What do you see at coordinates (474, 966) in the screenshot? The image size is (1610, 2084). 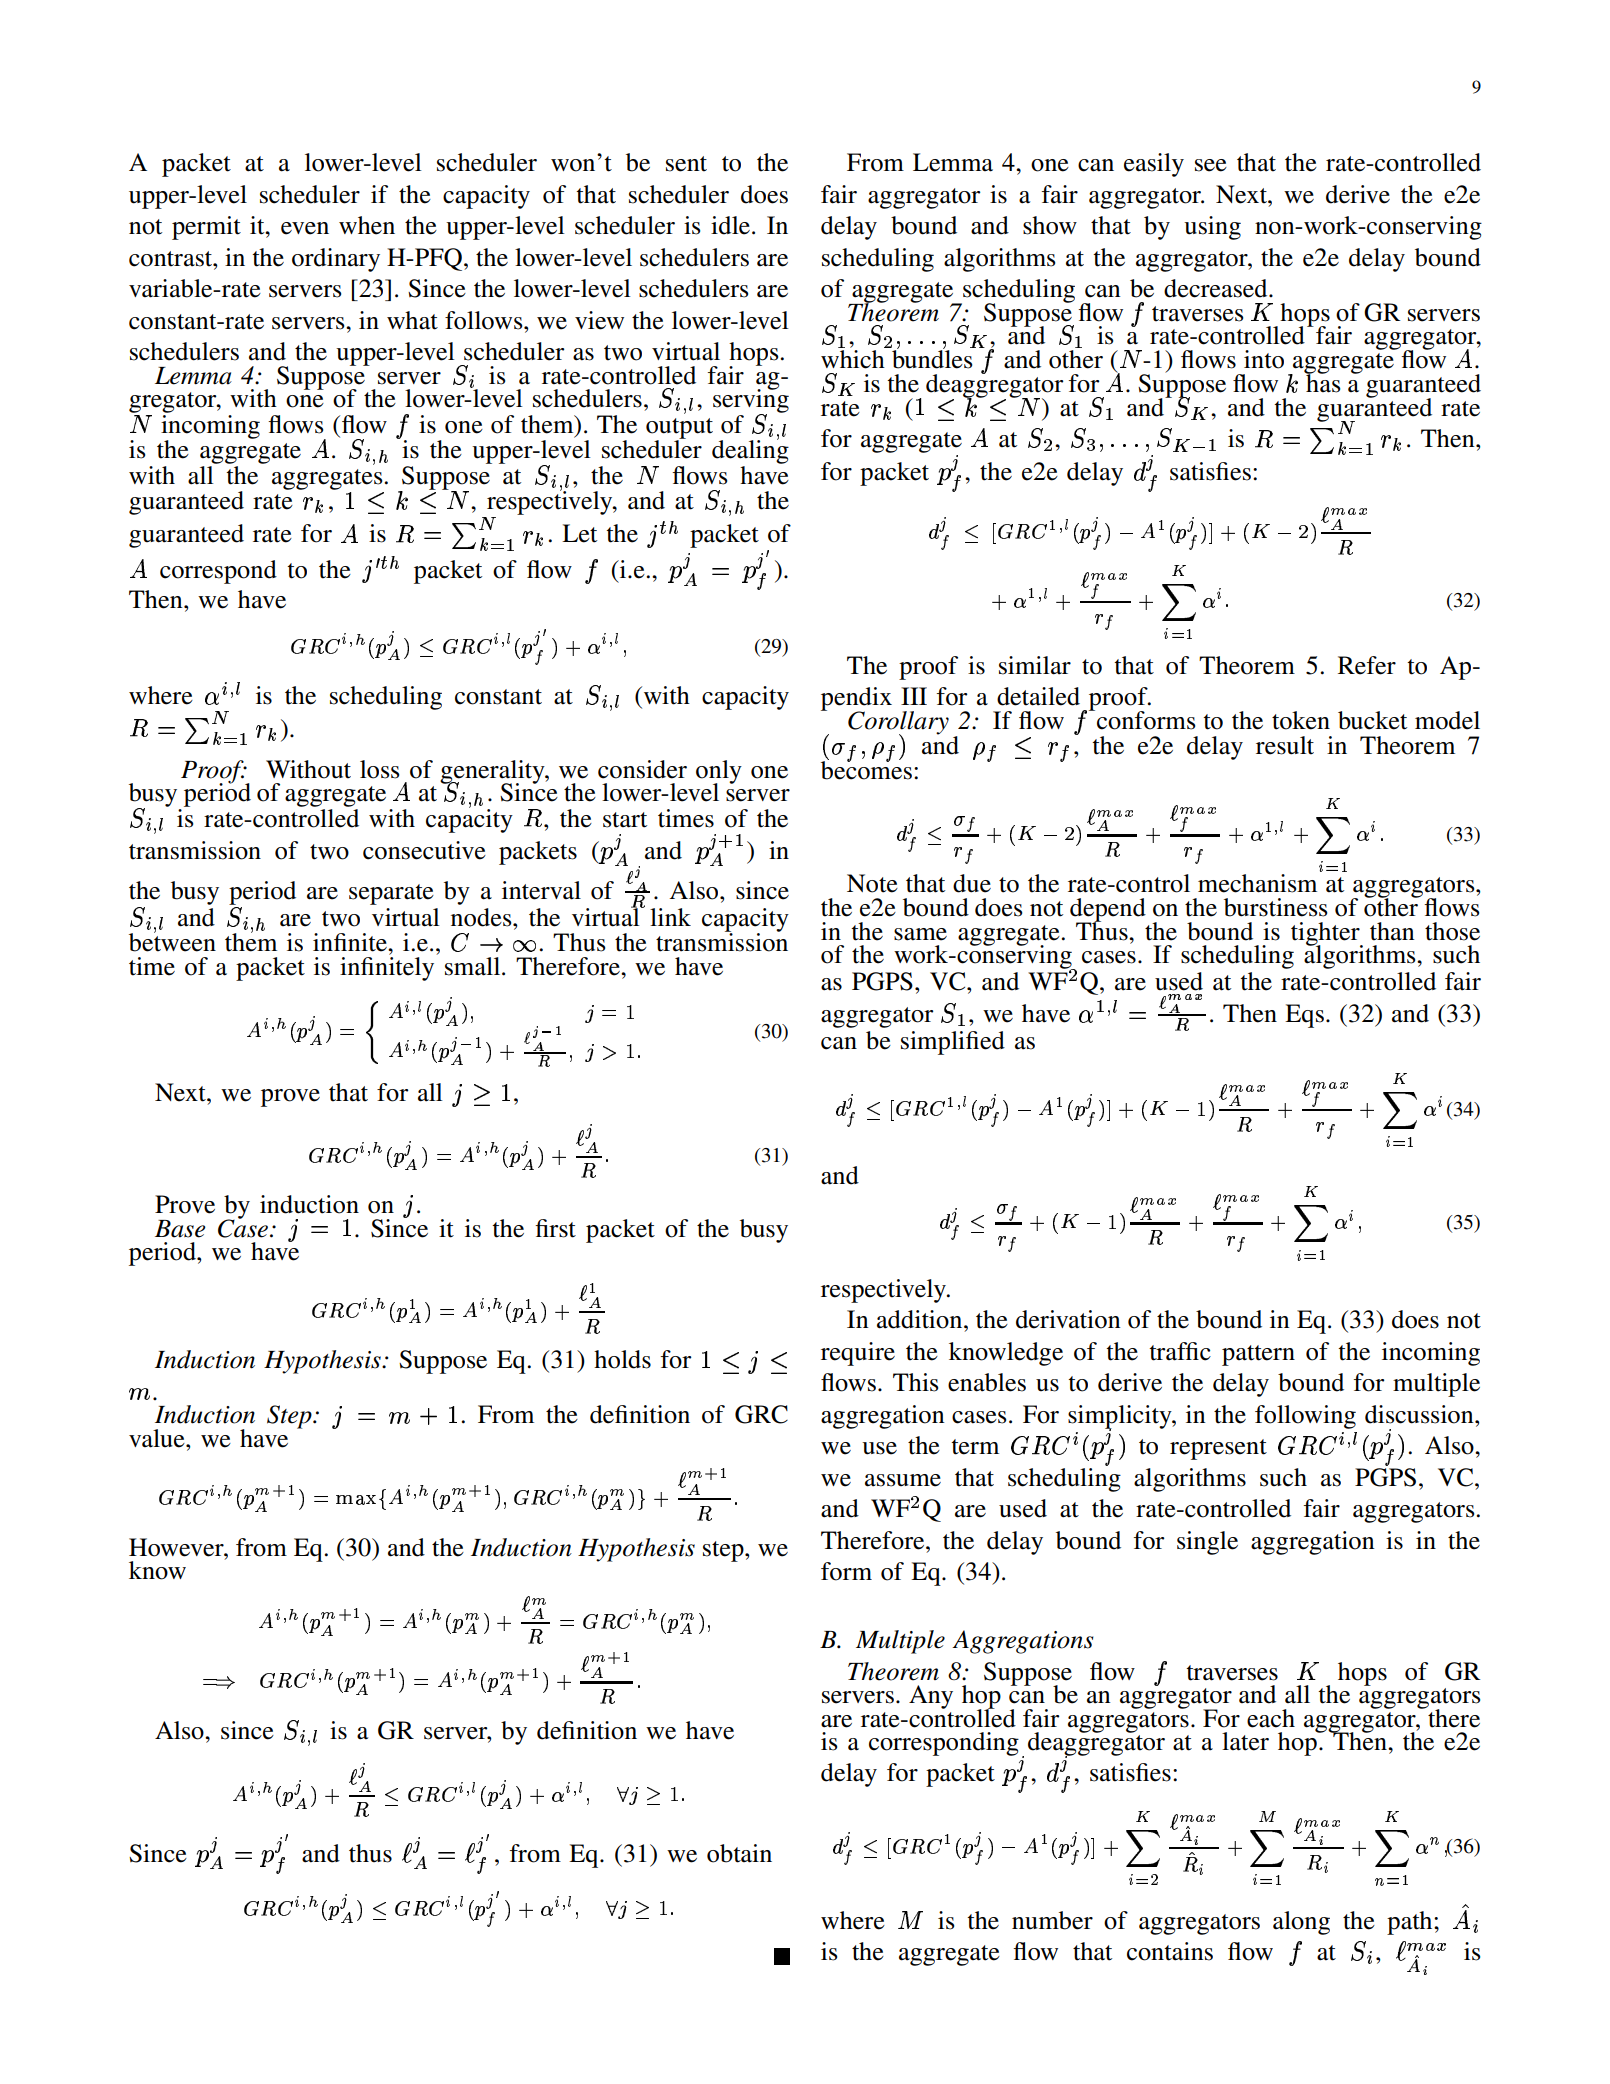 I see `small` at bounding box center [474, 966].
